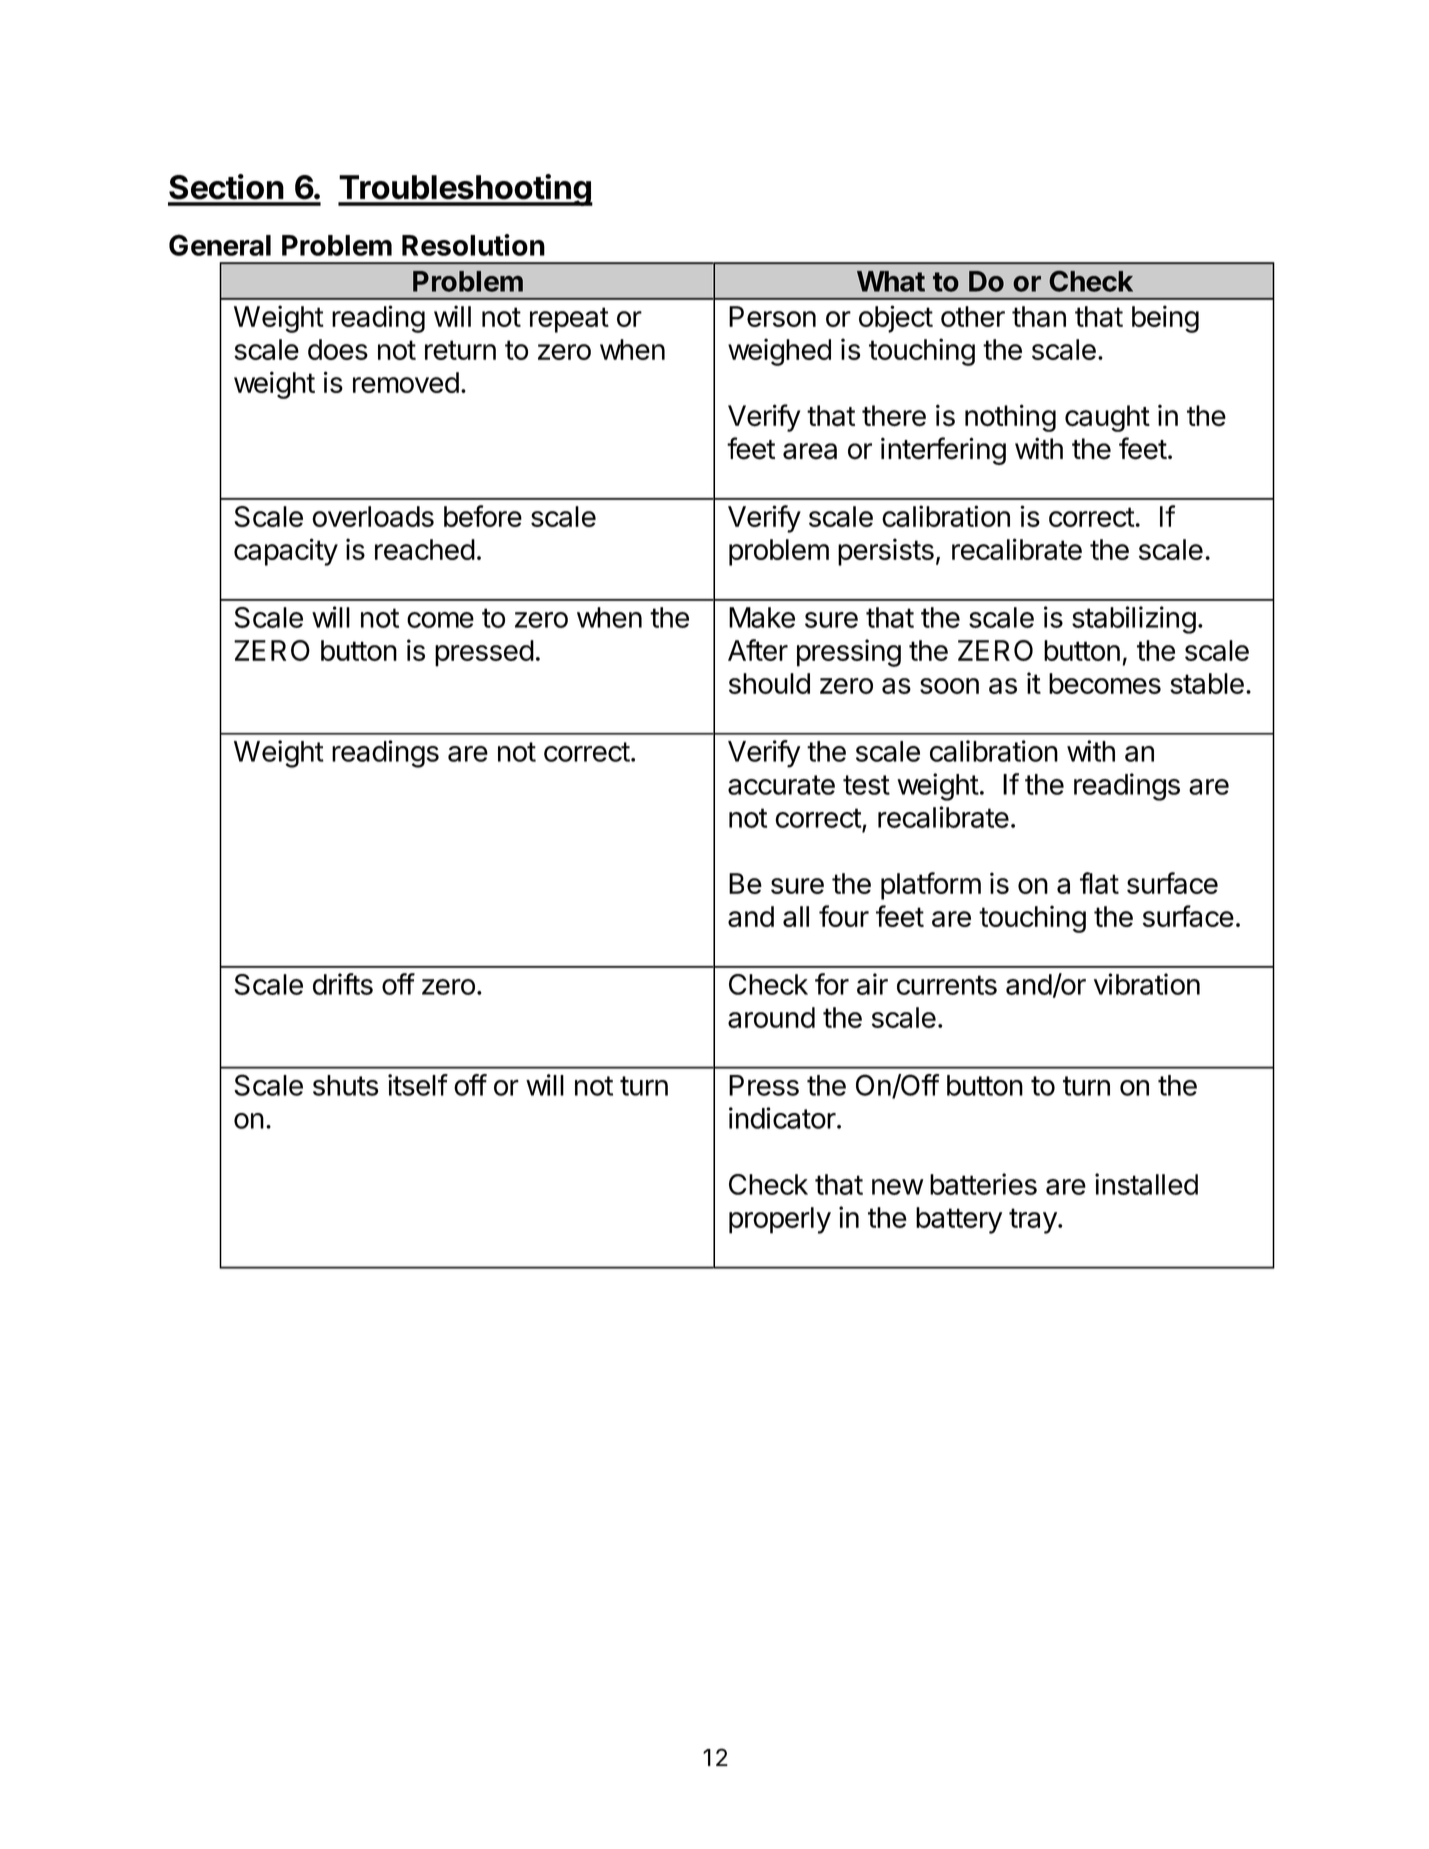 The width and height of the screenshot is (1429, 1849). I want to click on accurate, so click(781, 785).
